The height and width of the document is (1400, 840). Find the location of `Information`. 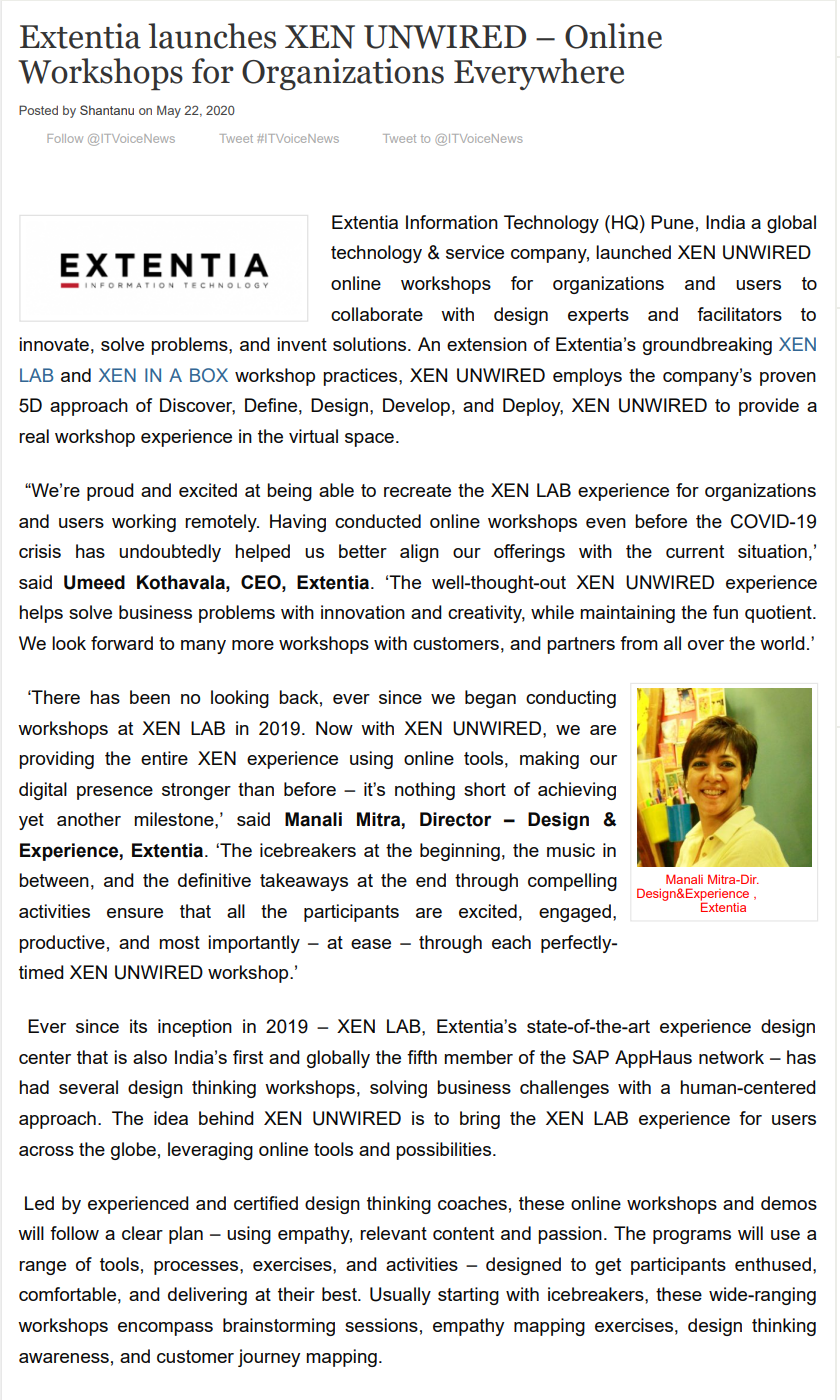

Information is located at coordinates (452, 222).
